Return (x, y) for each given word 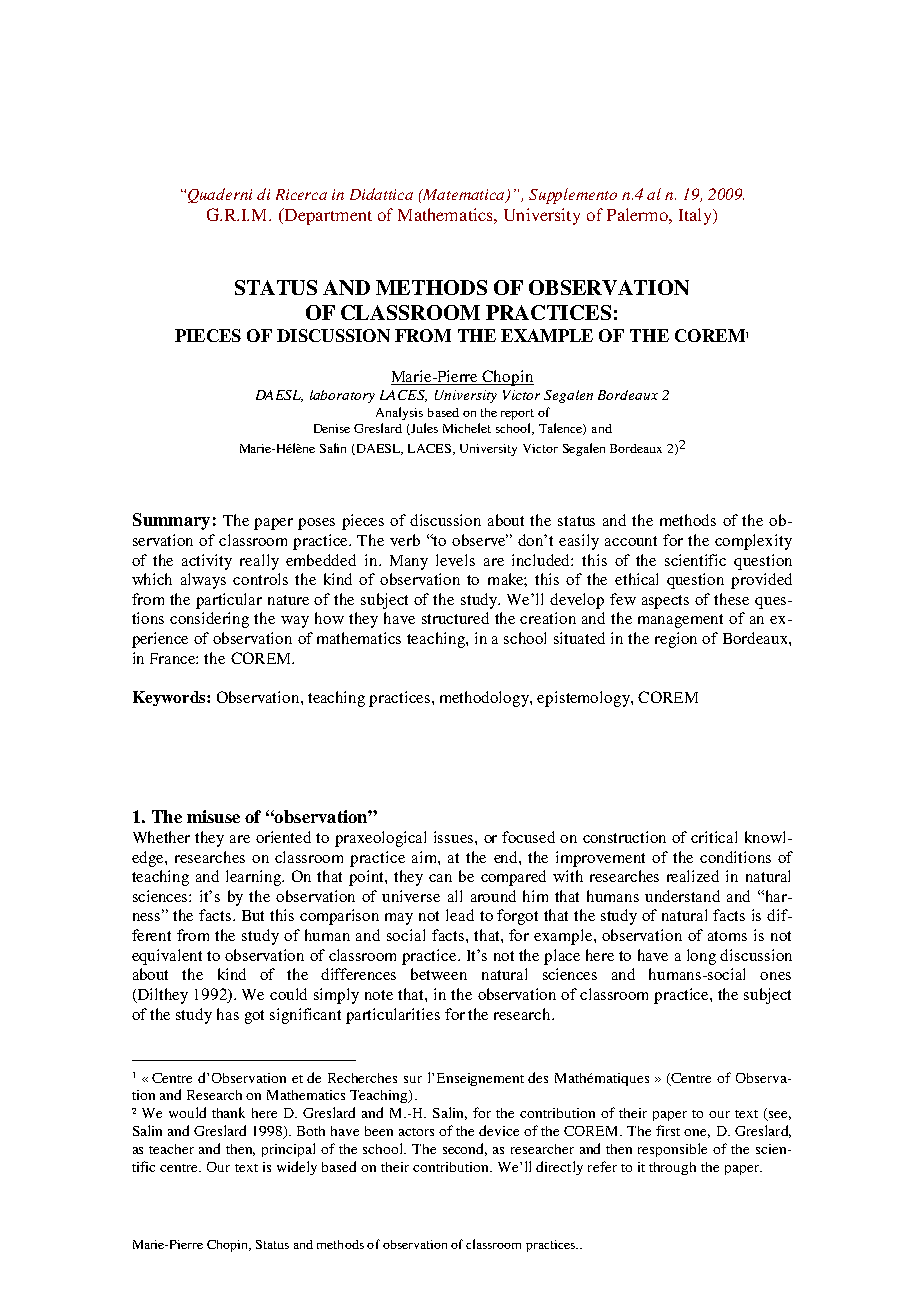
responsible (672, 1150)
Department (327, 216)
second (465, 1149)
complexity (753, 542)
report (517, 414)
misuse (213, 816)
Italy (696, 216)
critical (714, 837)
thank (228, 1112)
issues (455, 837)
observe (480, 540)
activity (207, 562)
